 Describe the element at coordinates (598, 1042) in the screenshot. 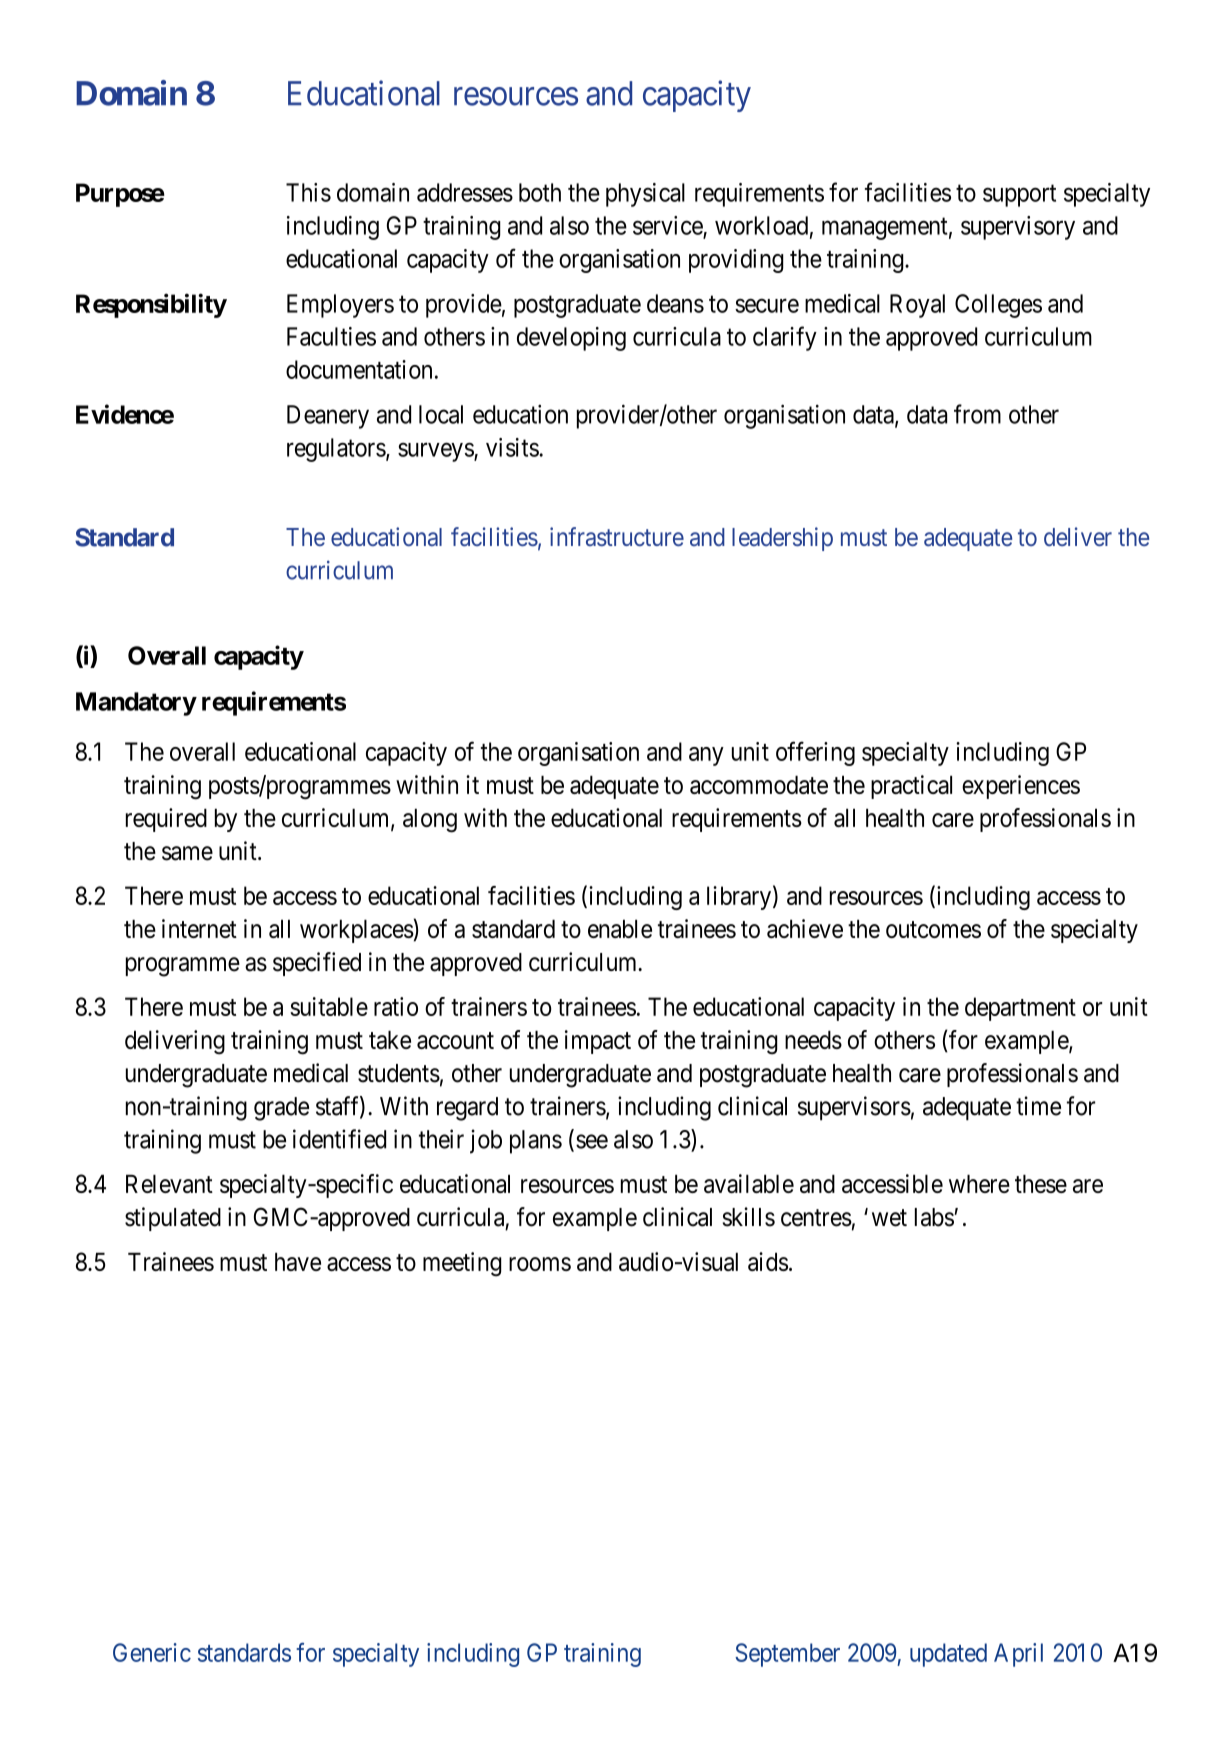

I see `impact` at that location.
